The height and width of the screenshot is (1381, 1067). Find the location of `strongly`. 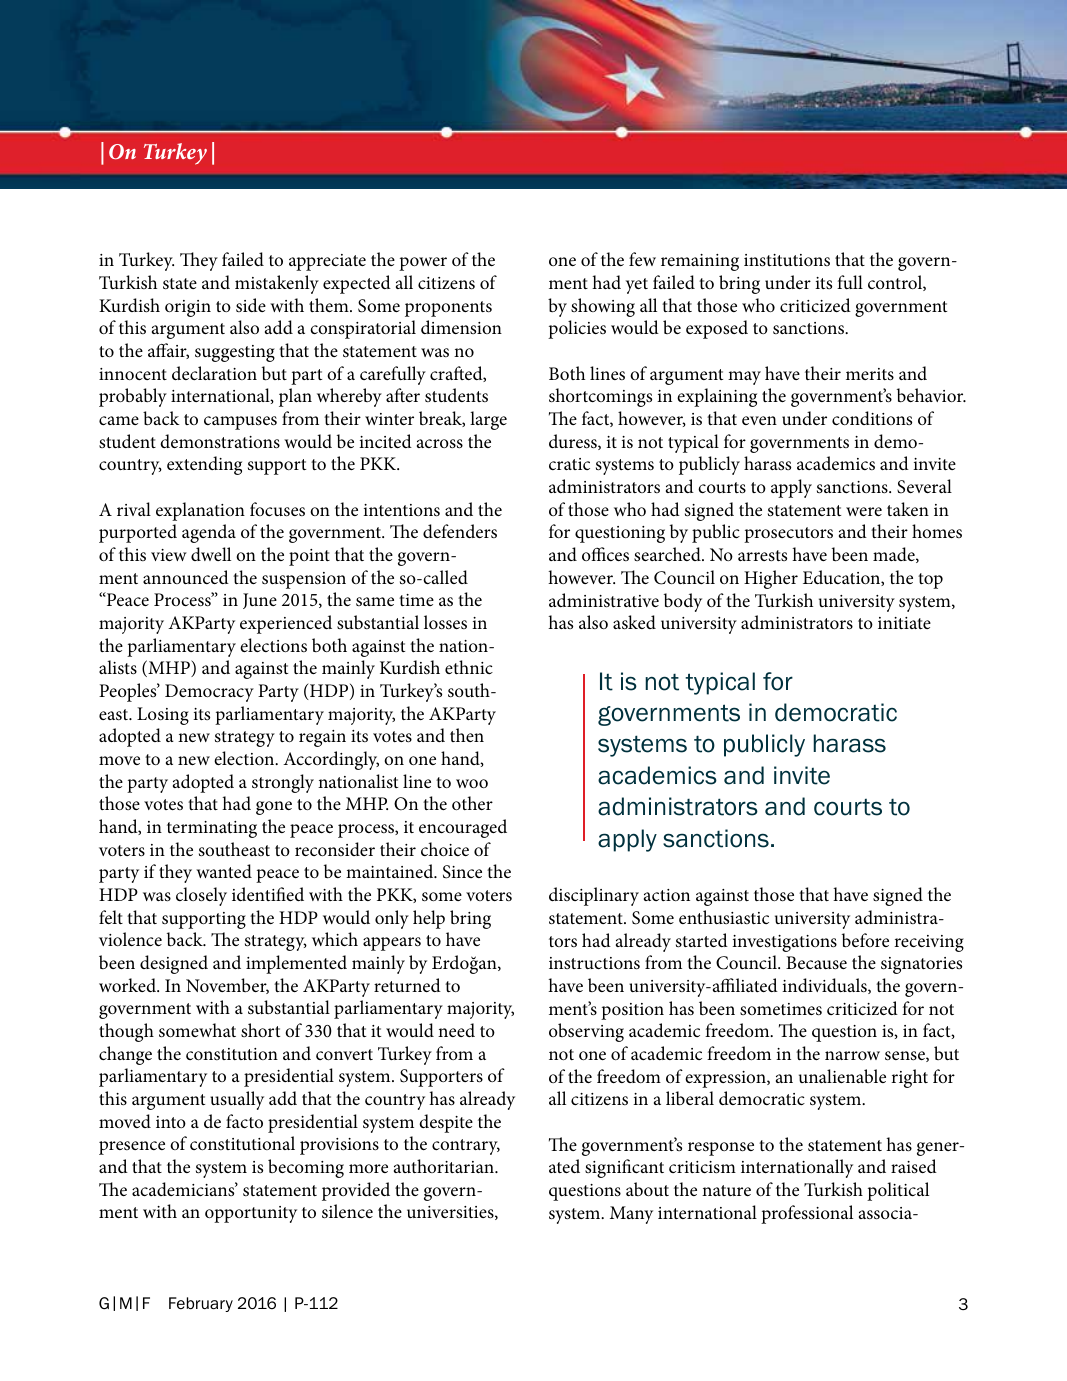

strongly is located at coordinates (283, 783).
